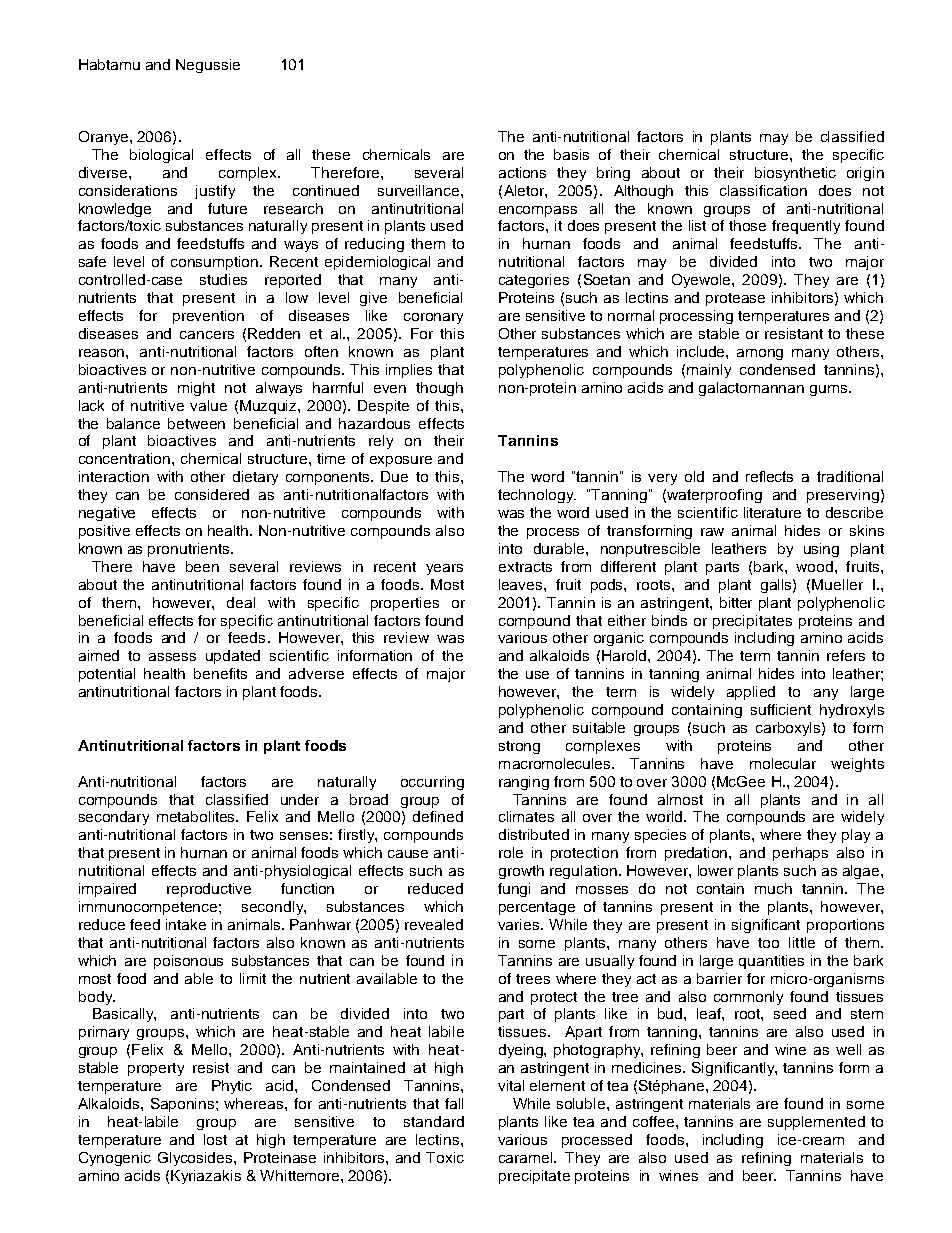 The image size is (952, 1233). I want to click on classification, so click(763, 190).
